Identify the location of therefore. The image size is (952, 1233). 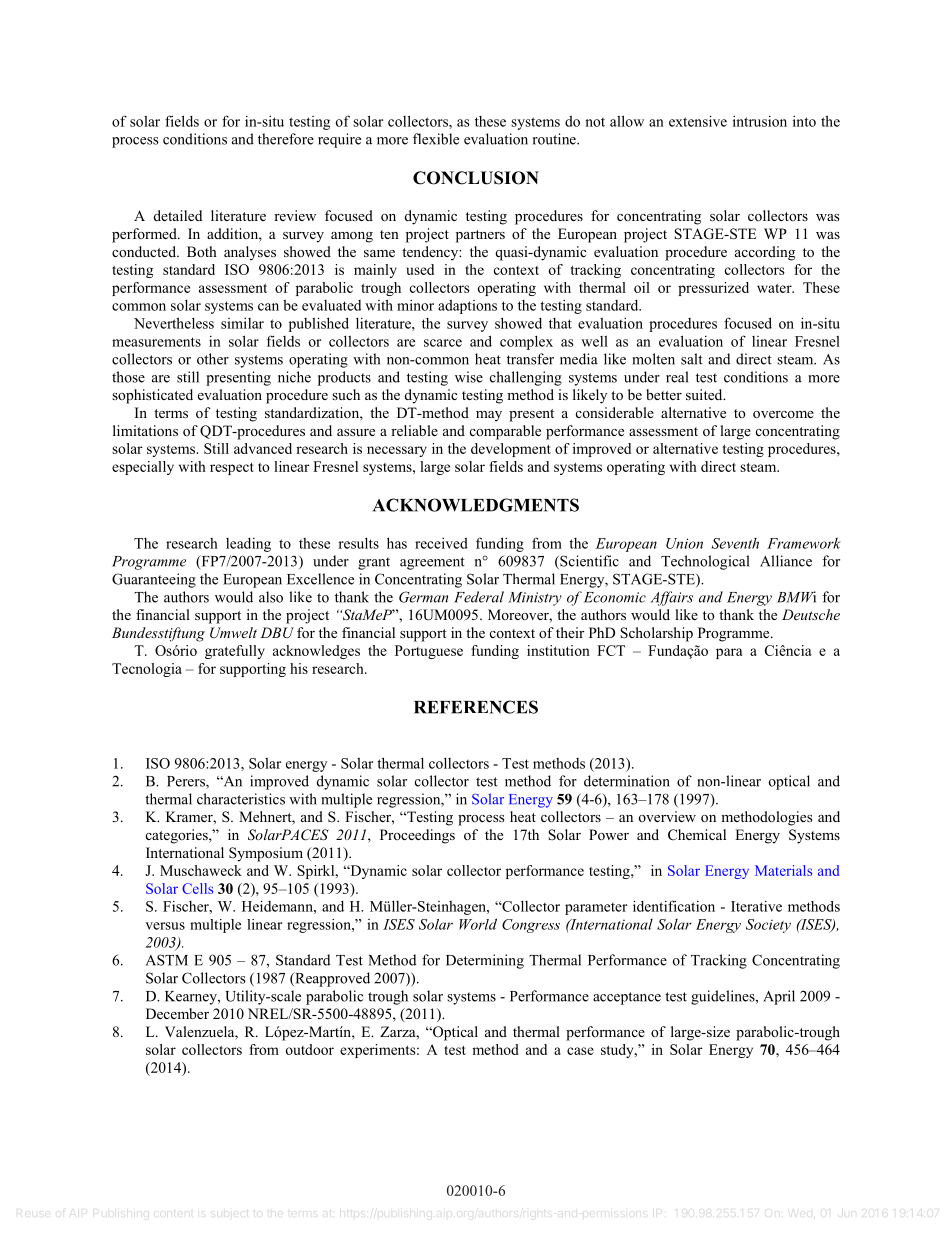
(286, 139).
